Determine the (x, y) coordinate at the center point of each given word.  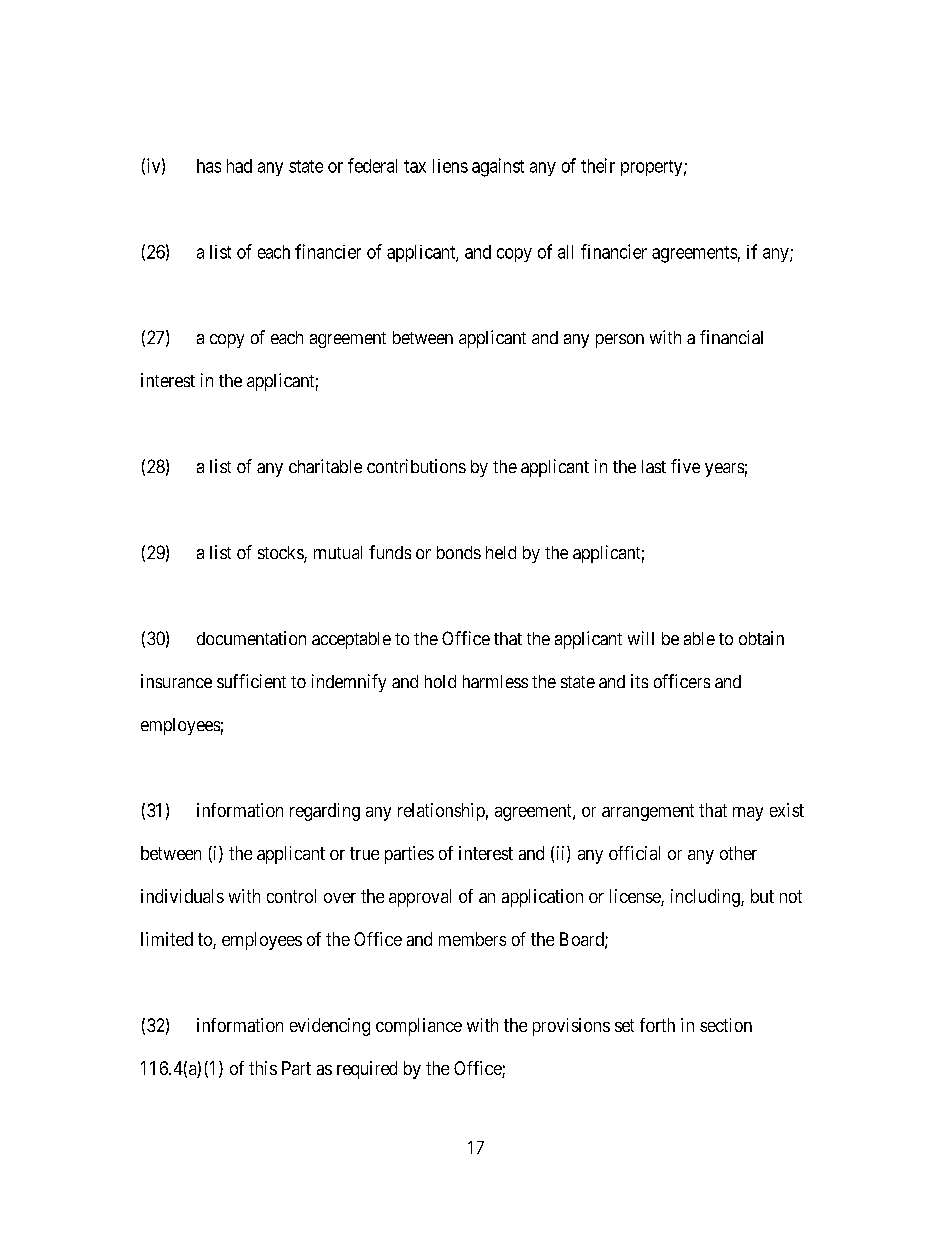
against (498, 167)
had (239, 166)
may (748, 814)
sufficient (251, 681)
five (685, 466)
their (598, 165)
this (263, 1068)
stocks (281, 554)
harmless (495, 681)
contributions (416, 466)
